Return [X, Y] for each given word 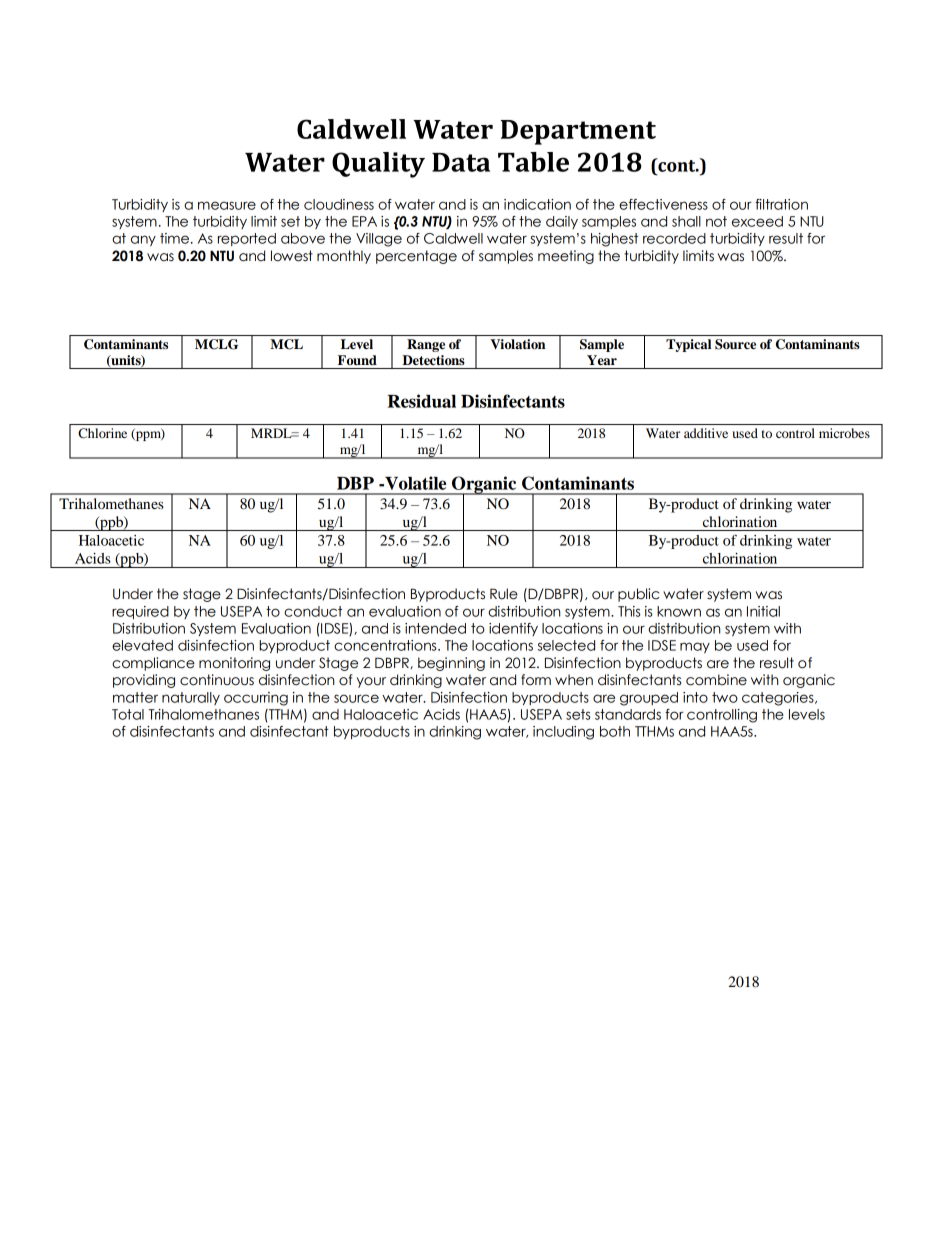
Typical [688, 345]
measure [227, 205]
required [140, 612]
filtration [781, 204]
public [638, 595]
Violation [517, 344]
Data [461, 162]
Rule [504, 594]
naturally [191, 698]
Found [357, 360]
